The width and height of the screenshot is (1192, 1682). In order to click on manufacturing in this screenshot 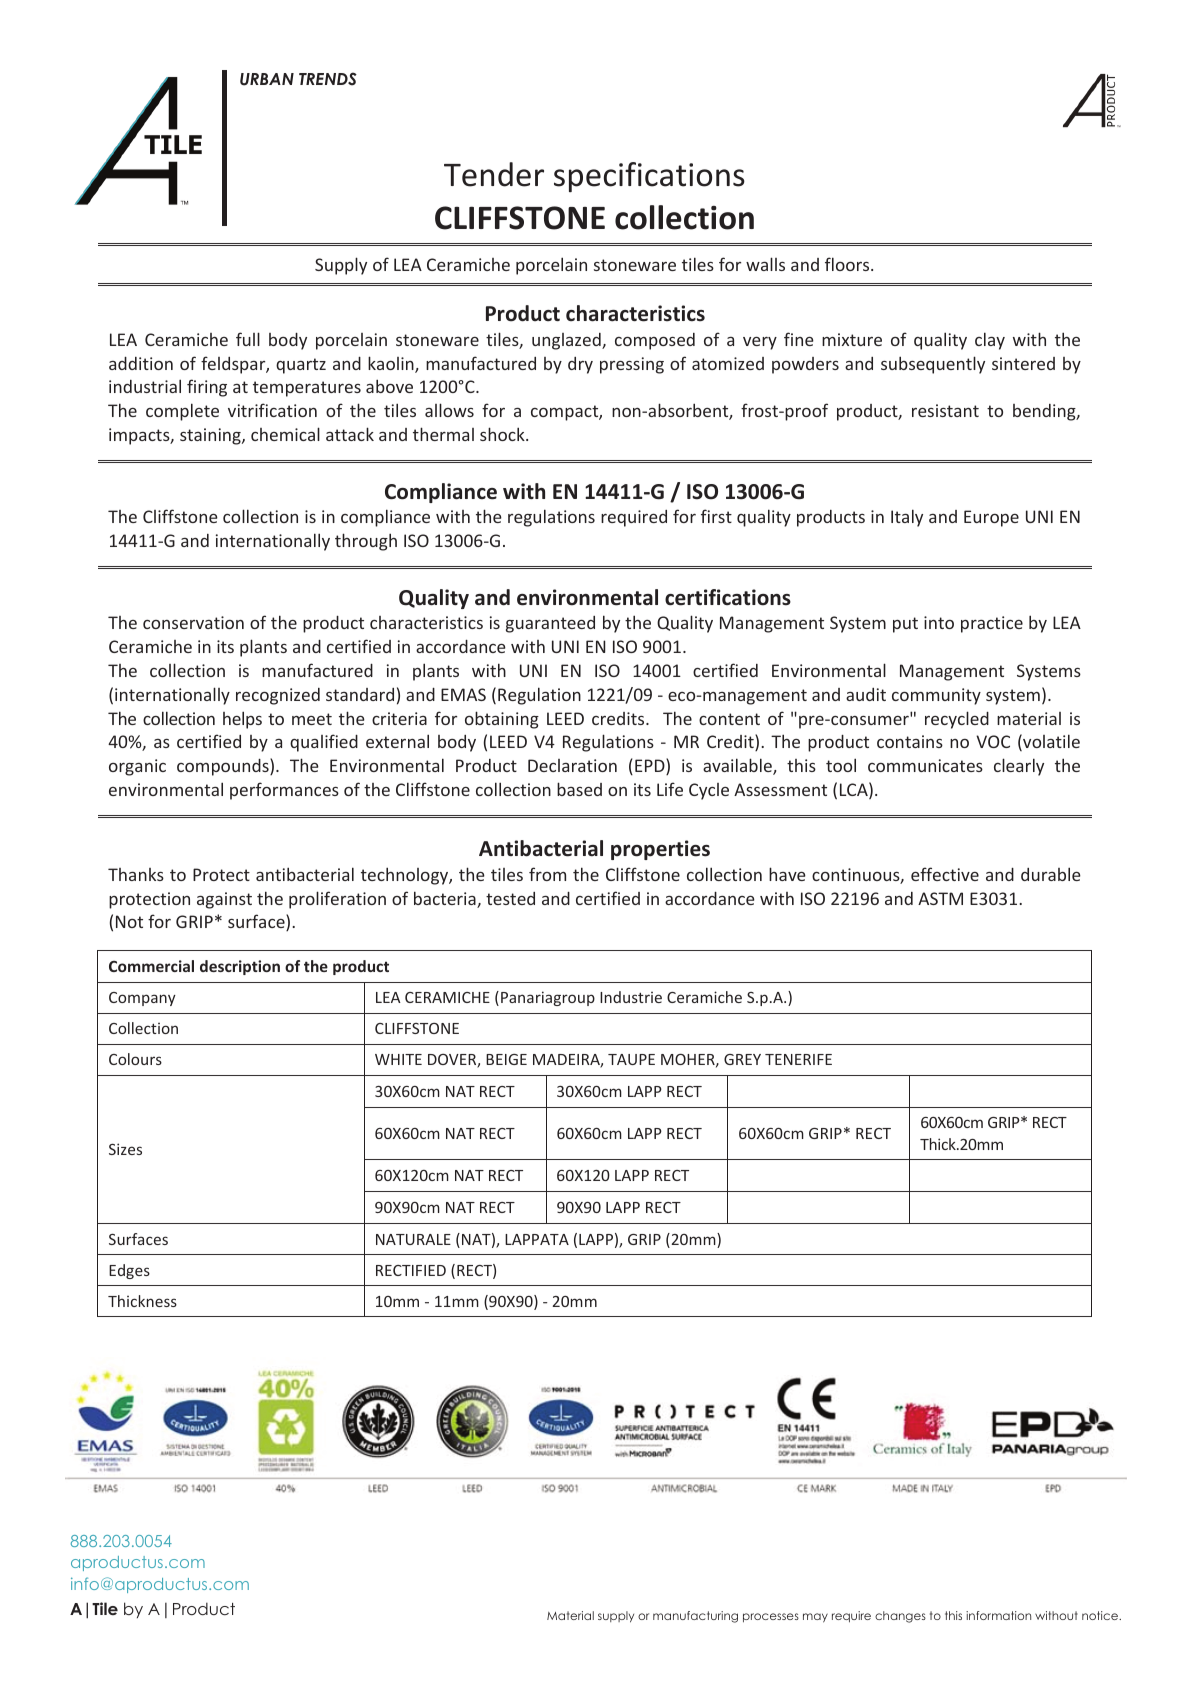, I will do `click(695, 1617)`.
